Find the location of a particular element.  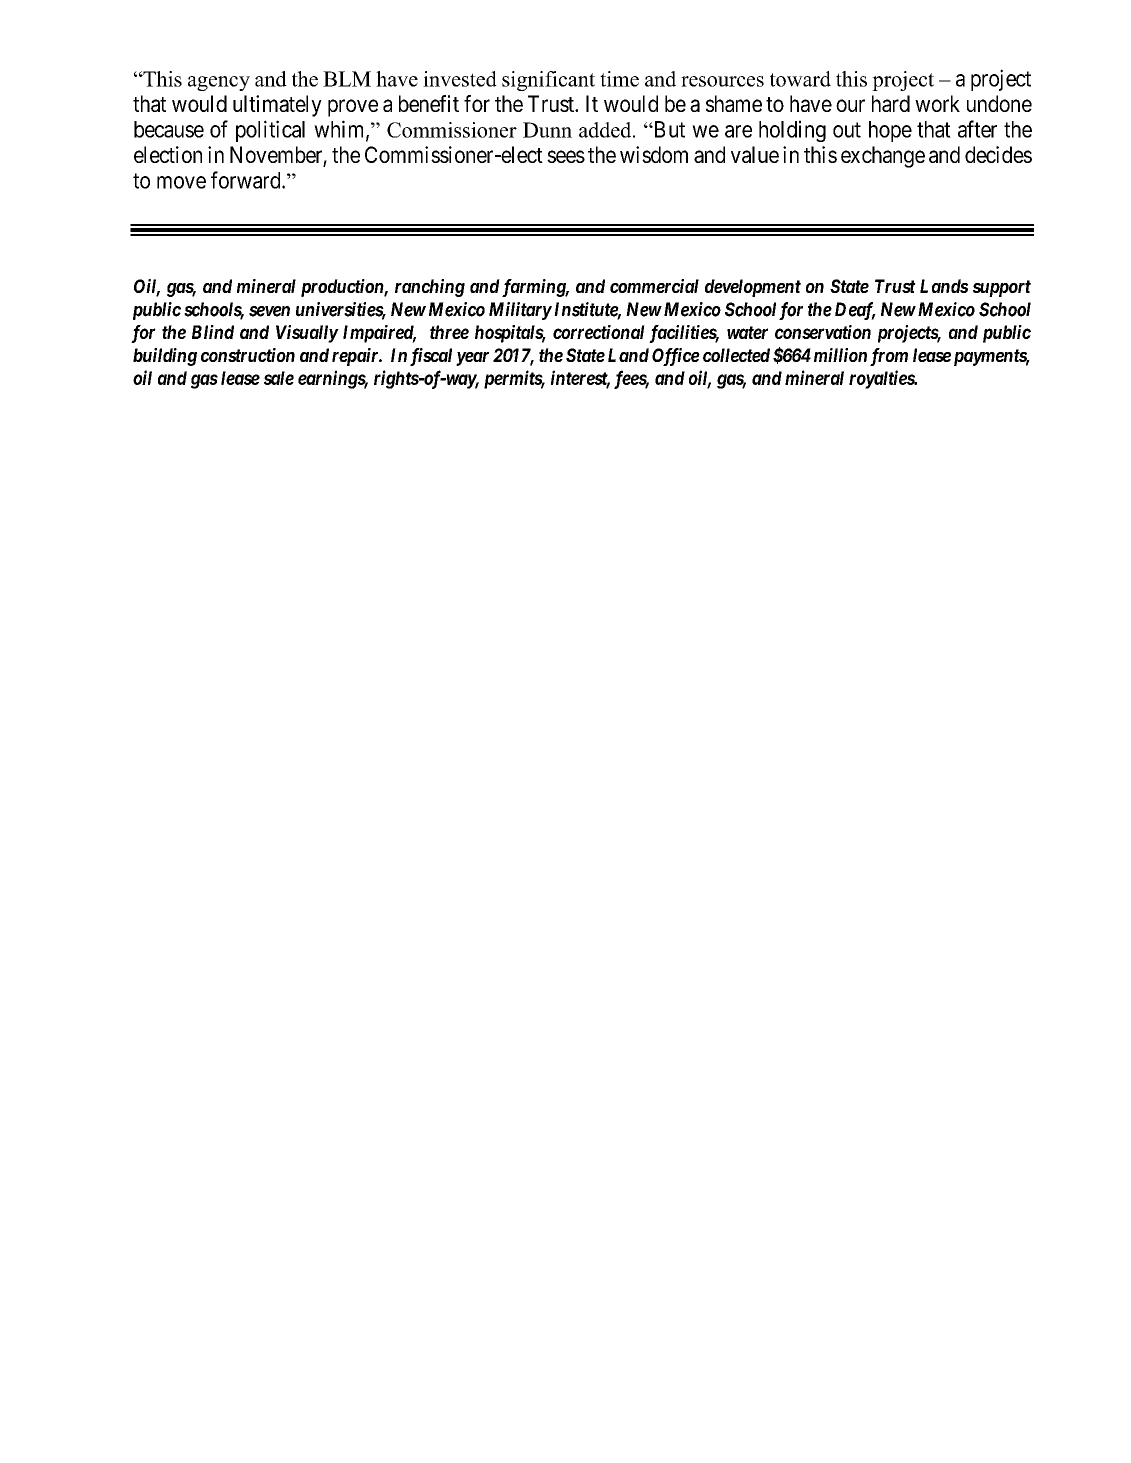

hard is located at coordinates (891, 103).
